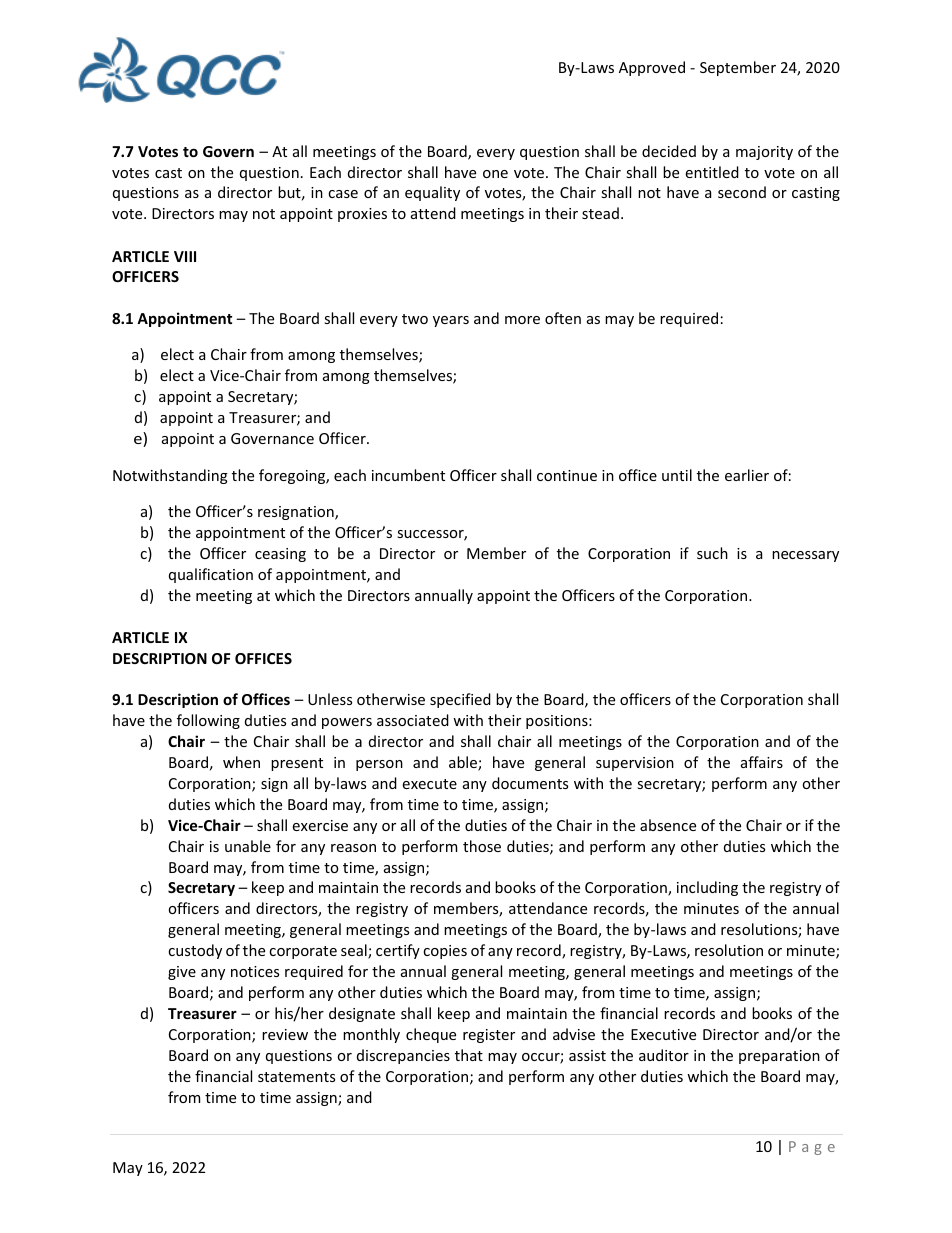  What do you see at coordinates (747, 475) in the page?
I see `earlier` at bounding box center [747, 475].
